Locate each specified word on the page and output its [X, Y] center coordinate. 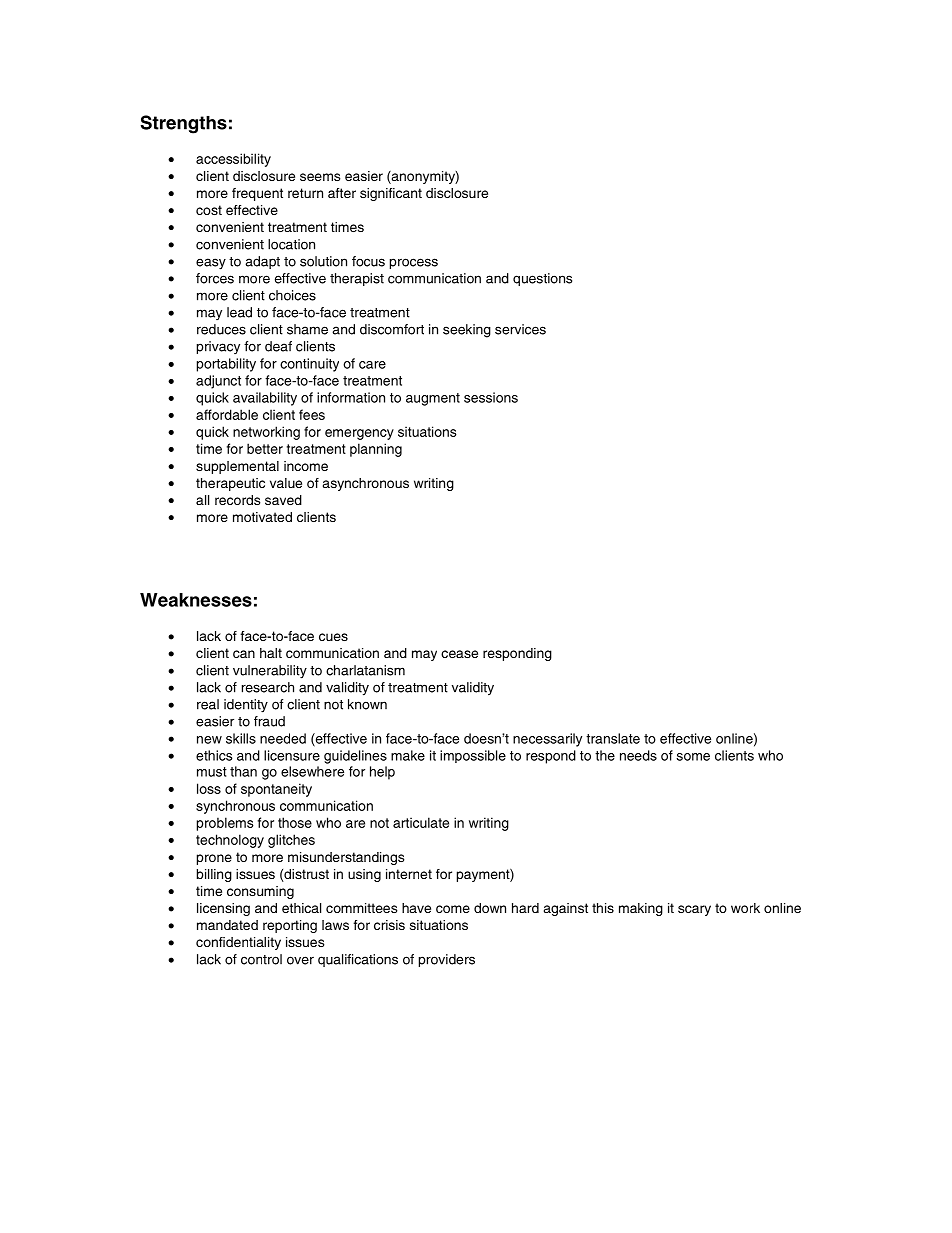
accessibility [233, 160]
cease [459, 654]
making [641, 909]
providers [447, 960]
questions [542, 279]
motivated [262, 517]
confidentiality [238, 943]
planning [376, 450]
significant [391, 194]
